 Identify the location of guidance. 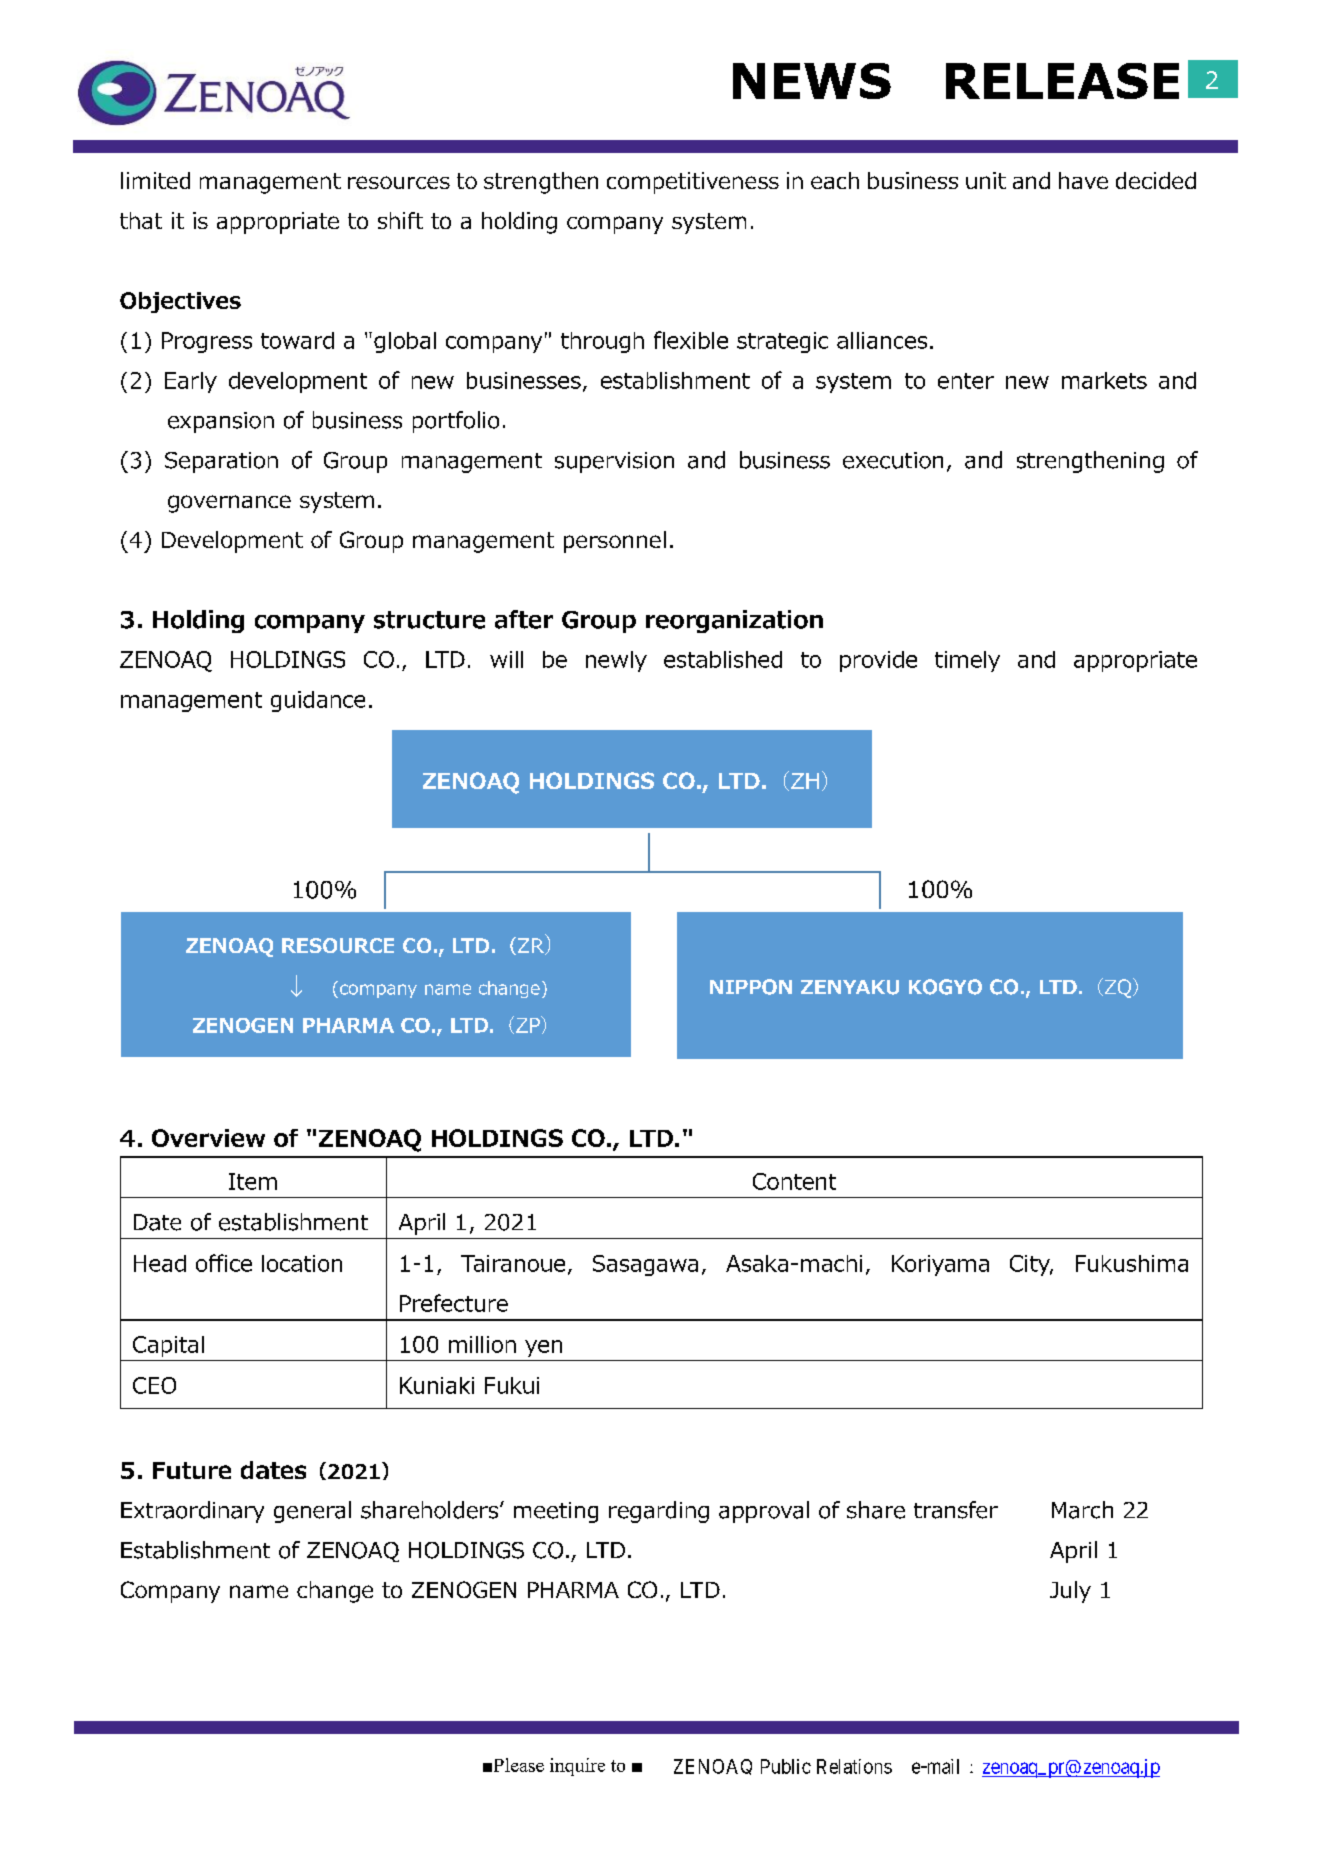
(318, 701).
